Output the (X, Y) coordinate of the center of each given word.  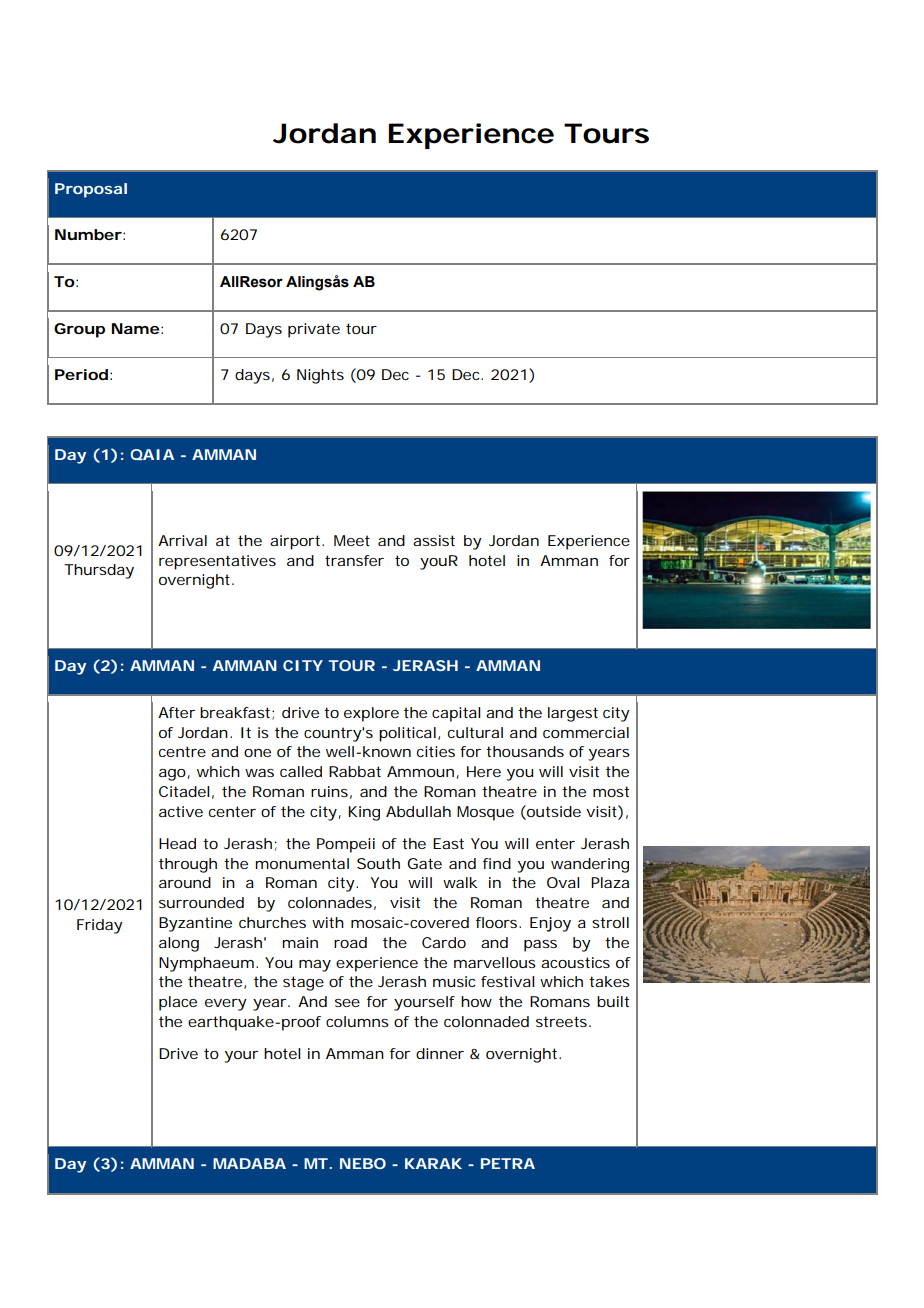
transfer (354, 560)
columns (357, 1021)
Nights (320, 376)
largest (573, 714)
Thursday (99, 571)
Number (88, 234)
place (178, 1003)
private (314, 330)
